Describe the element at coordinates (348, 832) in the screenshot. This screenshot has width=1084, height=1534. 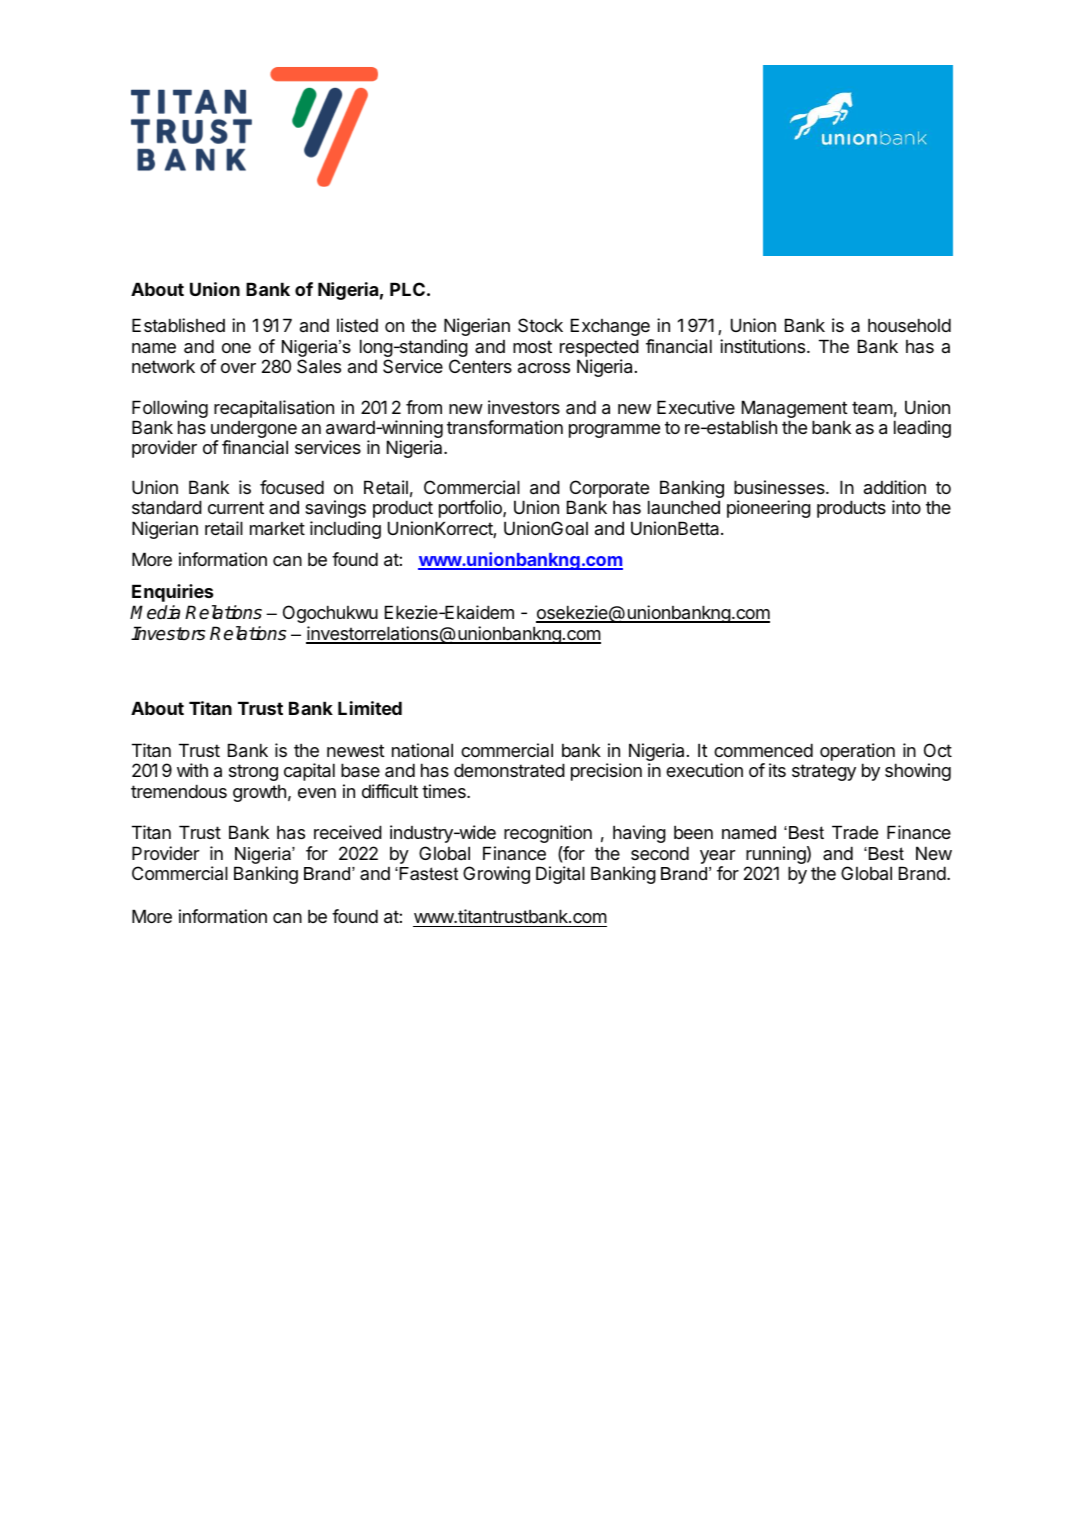
I see `received` at that location.
